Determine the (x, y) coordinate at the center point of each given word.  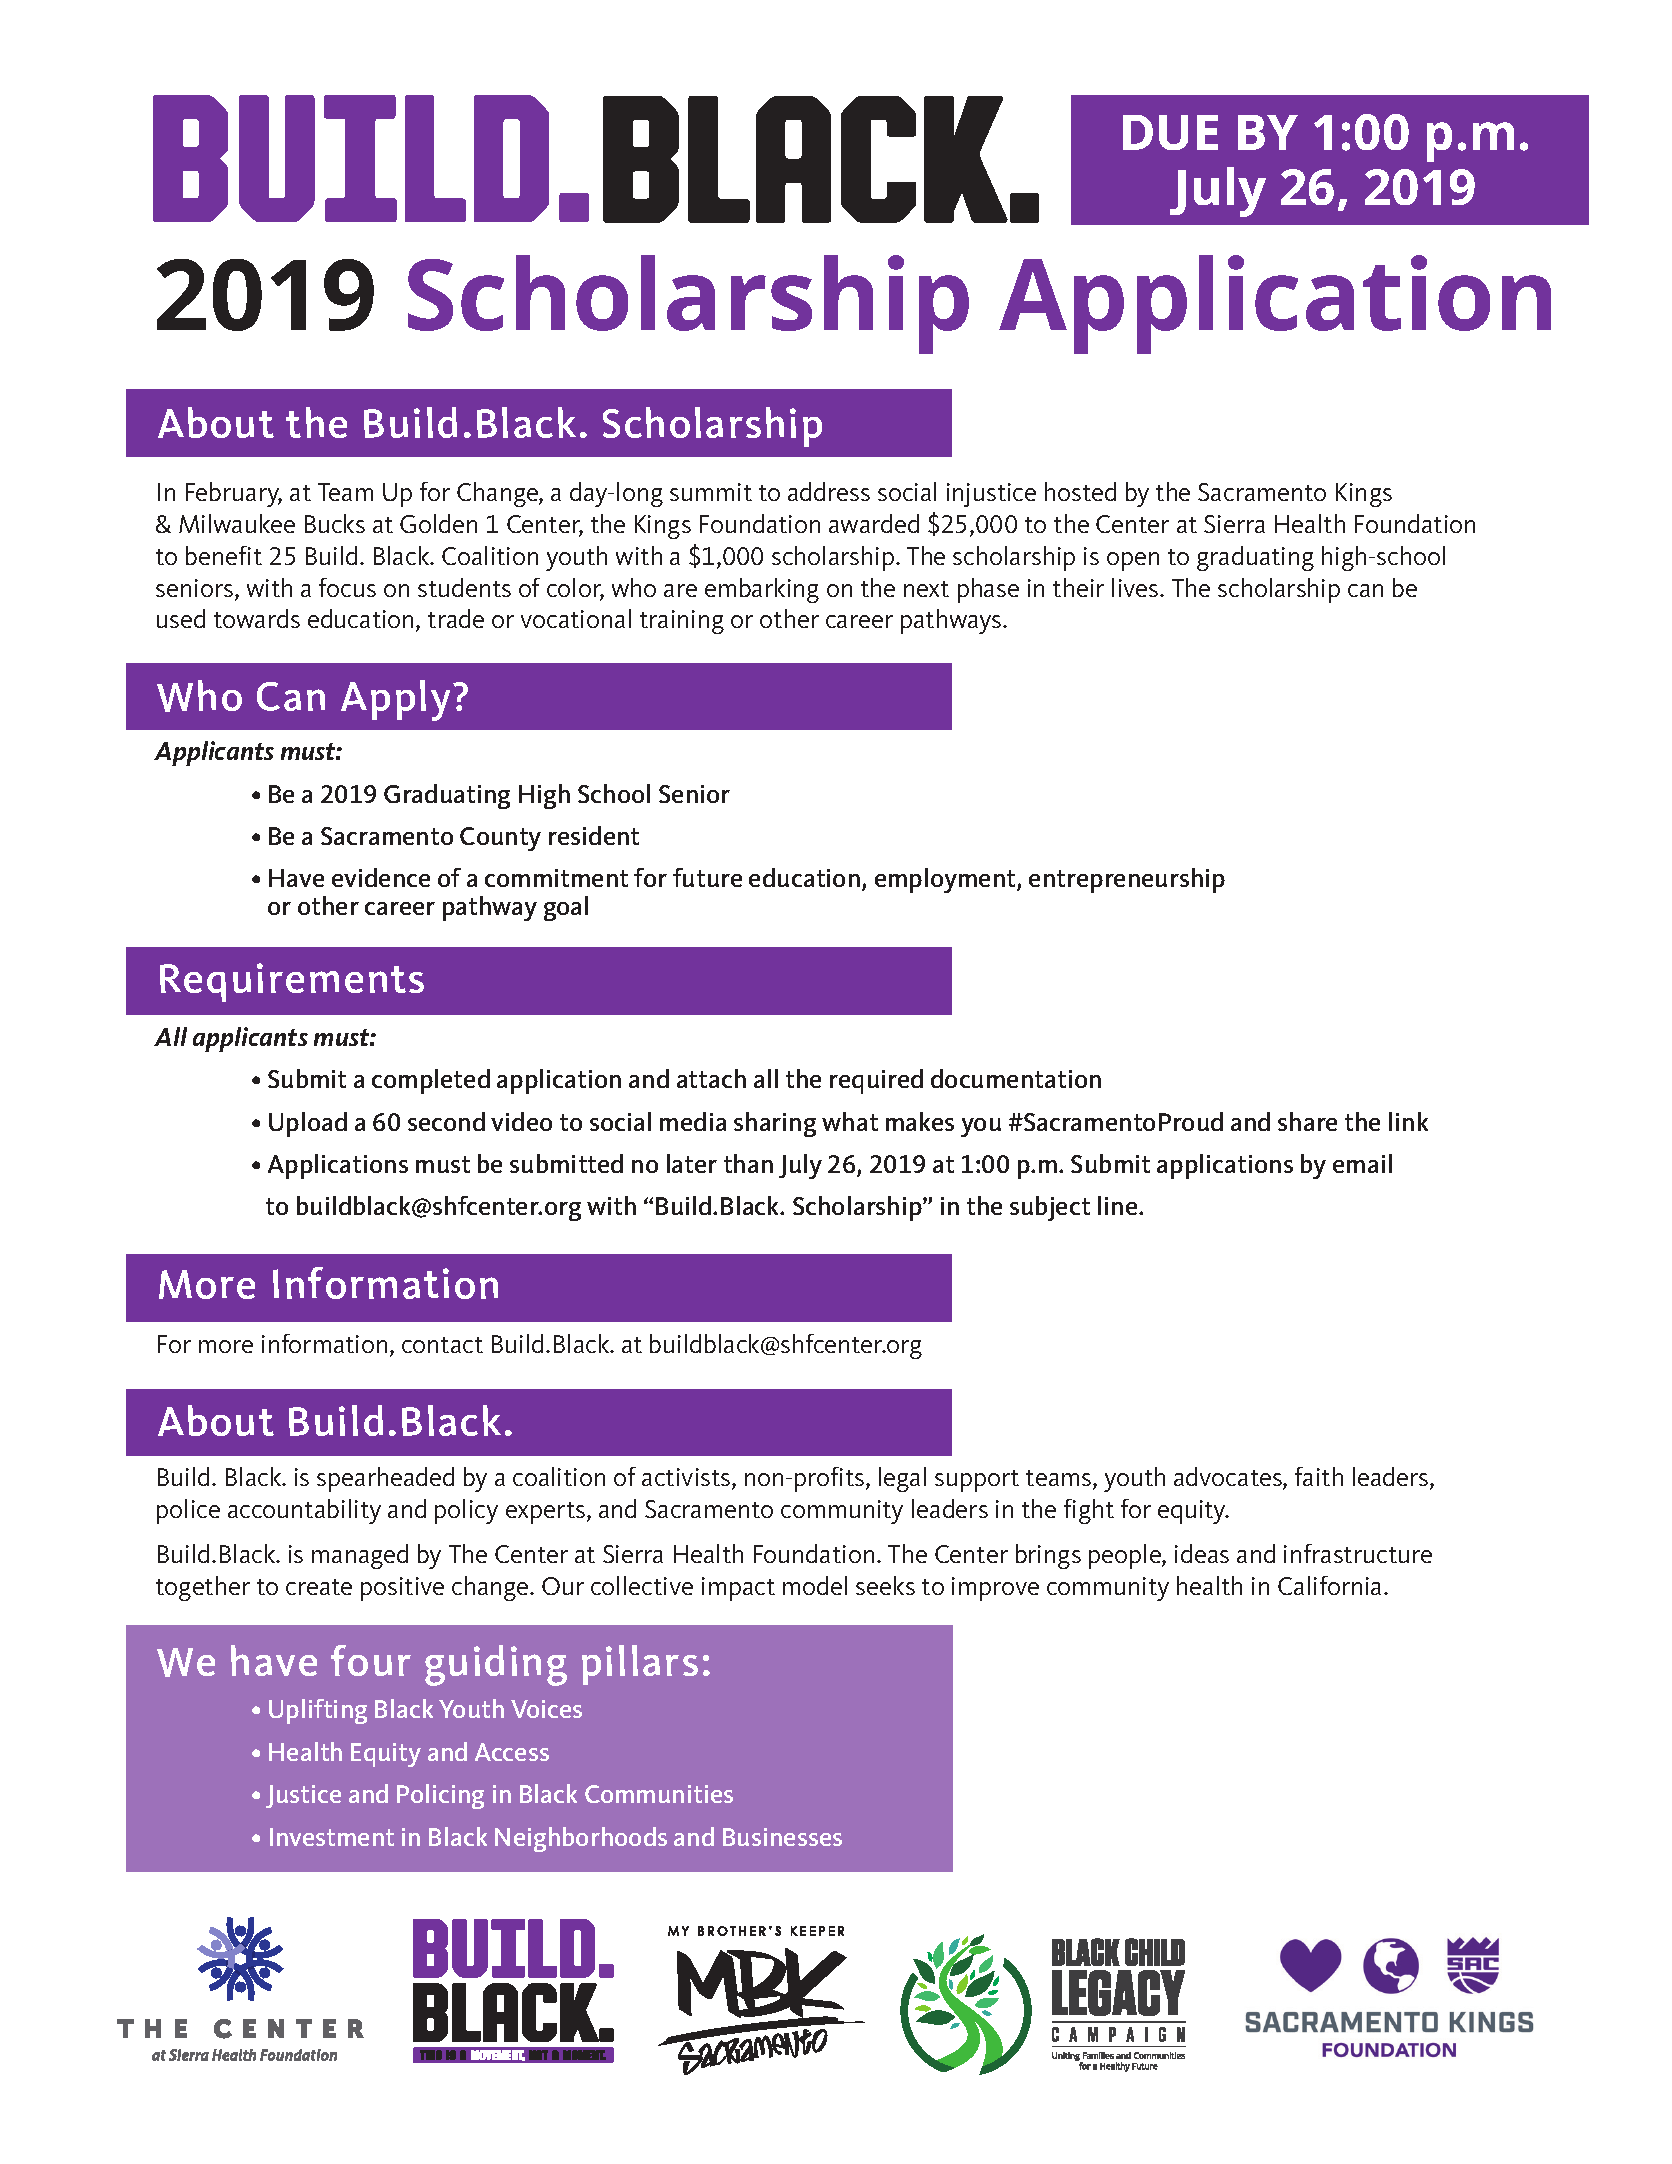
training (682, 622)
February (234, 494)
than (748, 1163)
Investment (332, 1837)
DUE (1170, 132)
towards (257, 618)
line (1119, 1205)
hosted (1080, 491)
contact (442, 1345)
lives (1136, 587)
